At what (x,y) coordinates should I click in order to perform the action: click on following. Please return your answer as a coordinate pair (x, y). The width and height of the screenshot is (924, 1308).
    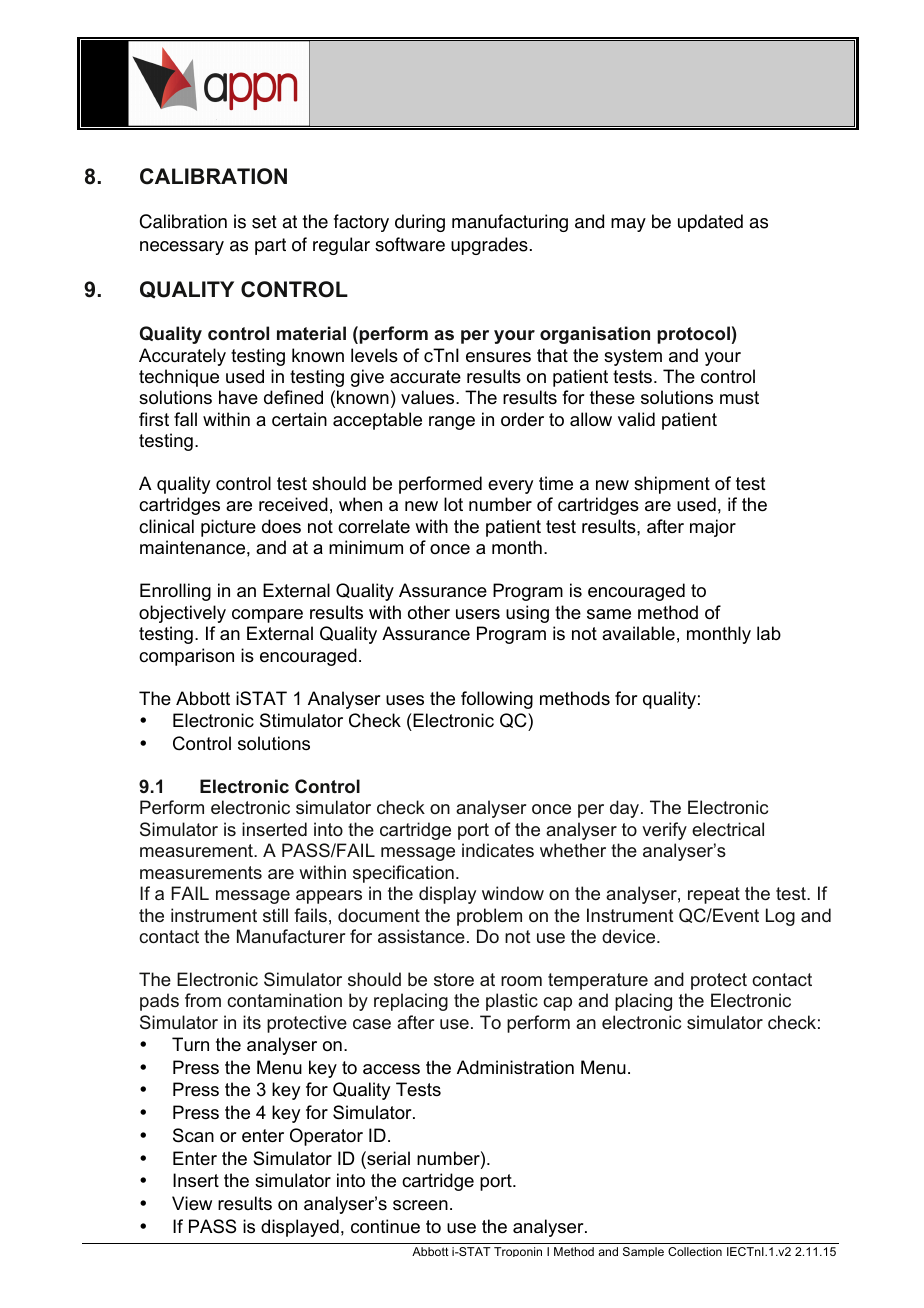
    Looking at the image, I should click on (497, 700).
